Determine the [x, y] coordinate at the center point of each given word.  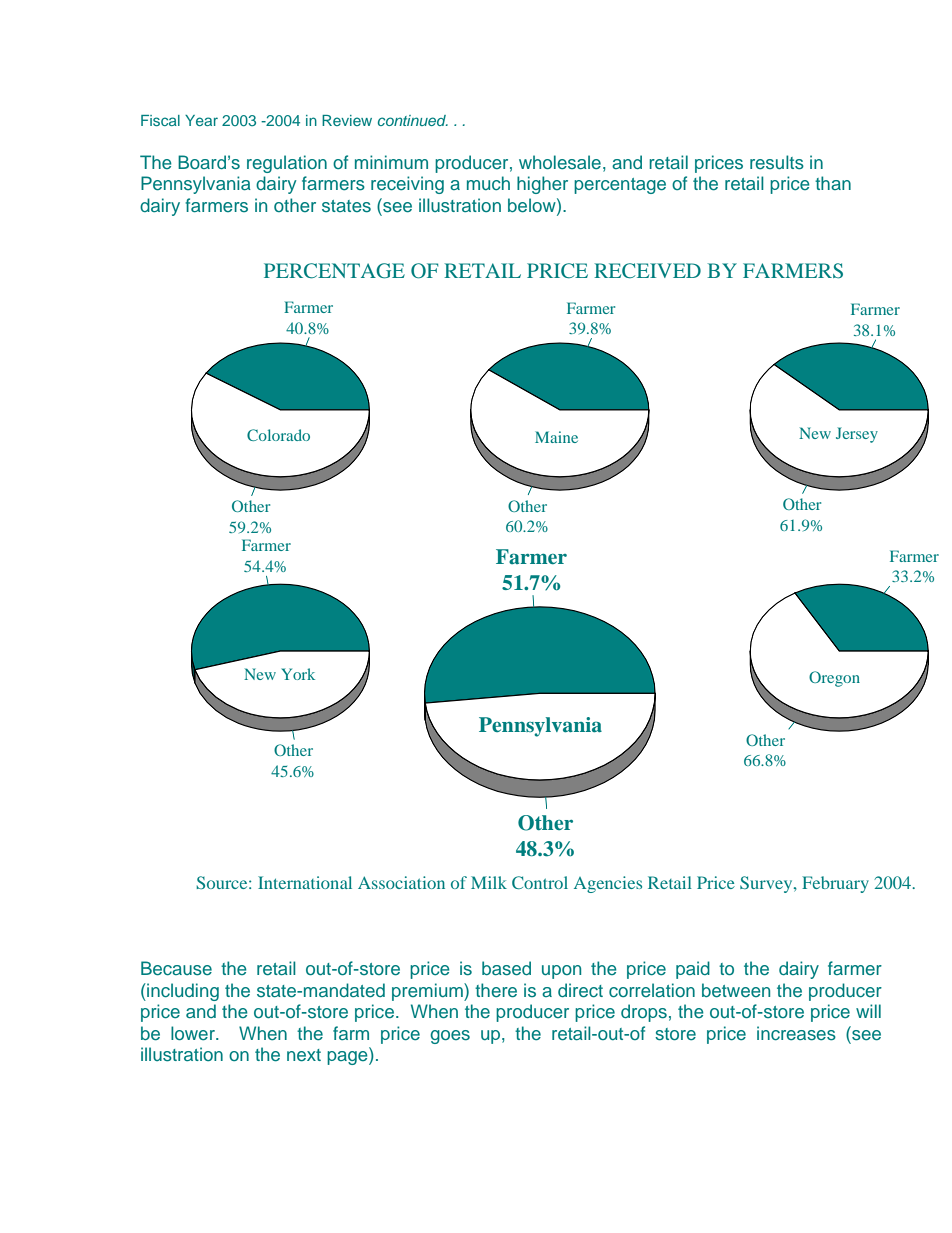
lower [194, 1033]
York [298, 674]
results [777, 162]
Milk [489, 882]
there [496, 990]
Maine [556, 437]
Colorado [278, 435]
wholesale [560, 162]
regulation [287, 164]
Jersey [857, 435]
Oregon [834, 679]
